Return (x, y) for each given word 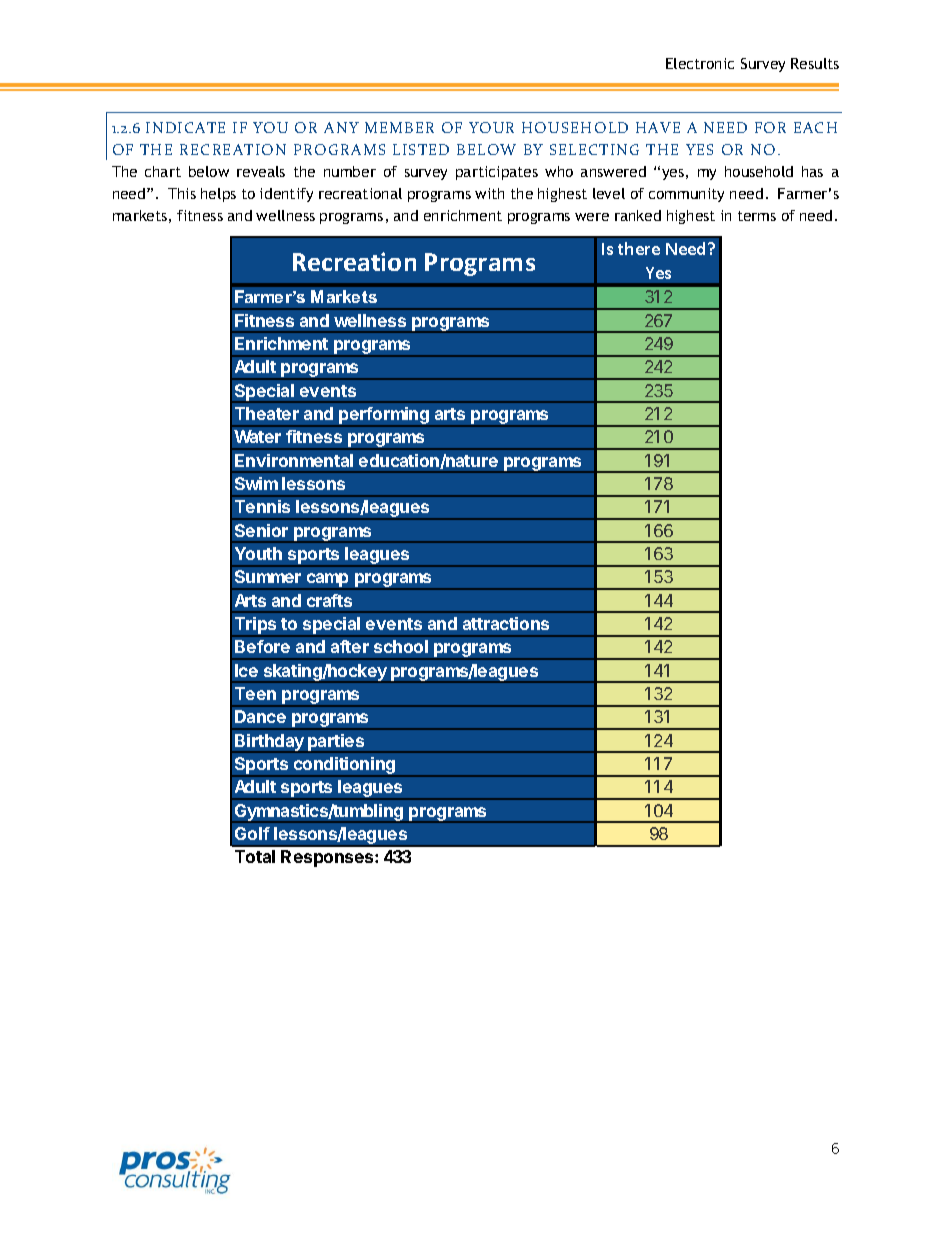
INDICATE (185, 127)
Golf (252, 833)
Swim (256, 483)
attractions (506, 623)
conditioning (345, 767)
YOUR (491, 127)
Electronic (700, 63)
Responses (328, 858)
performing (384, 417)
